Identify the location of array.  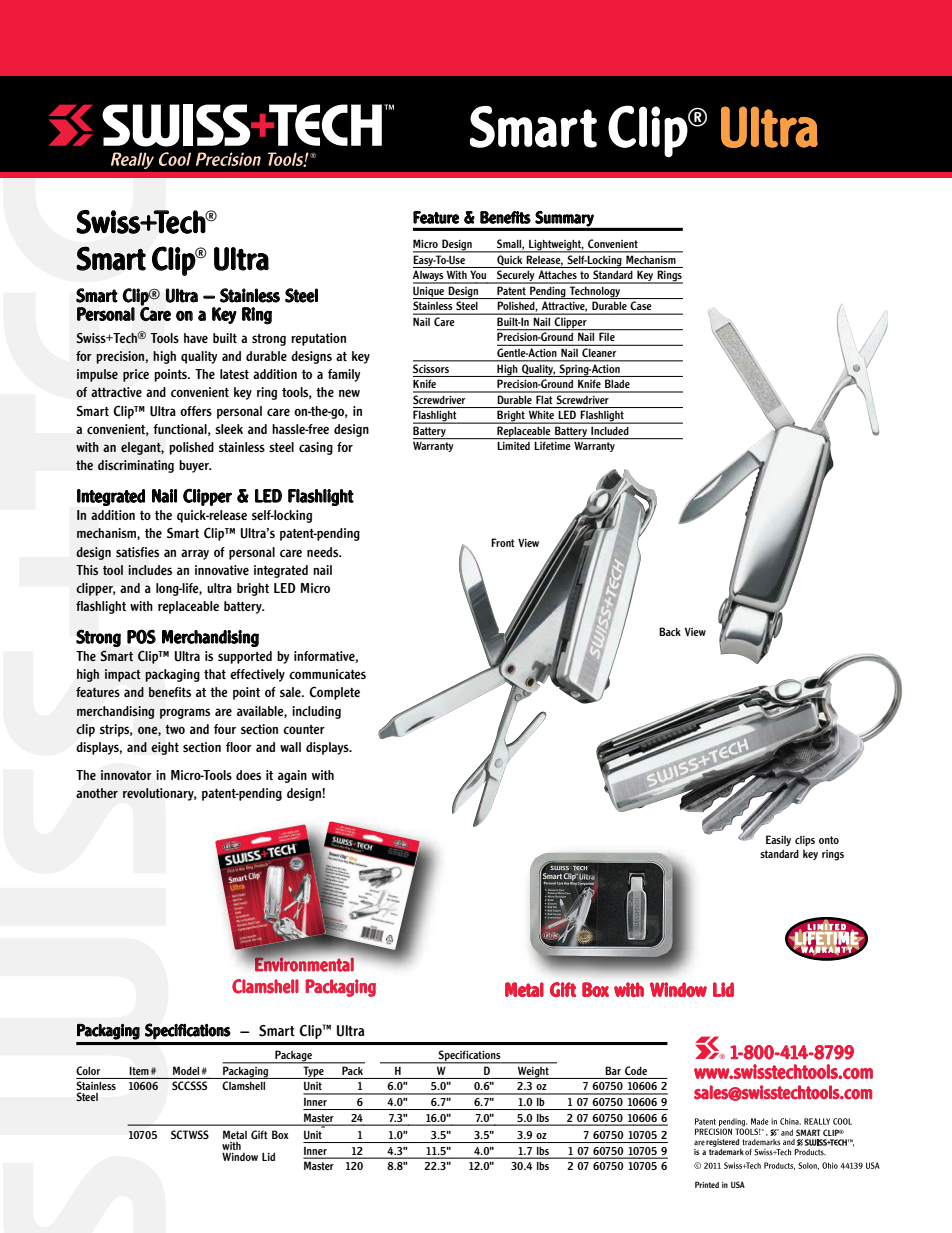
(195, 554).
